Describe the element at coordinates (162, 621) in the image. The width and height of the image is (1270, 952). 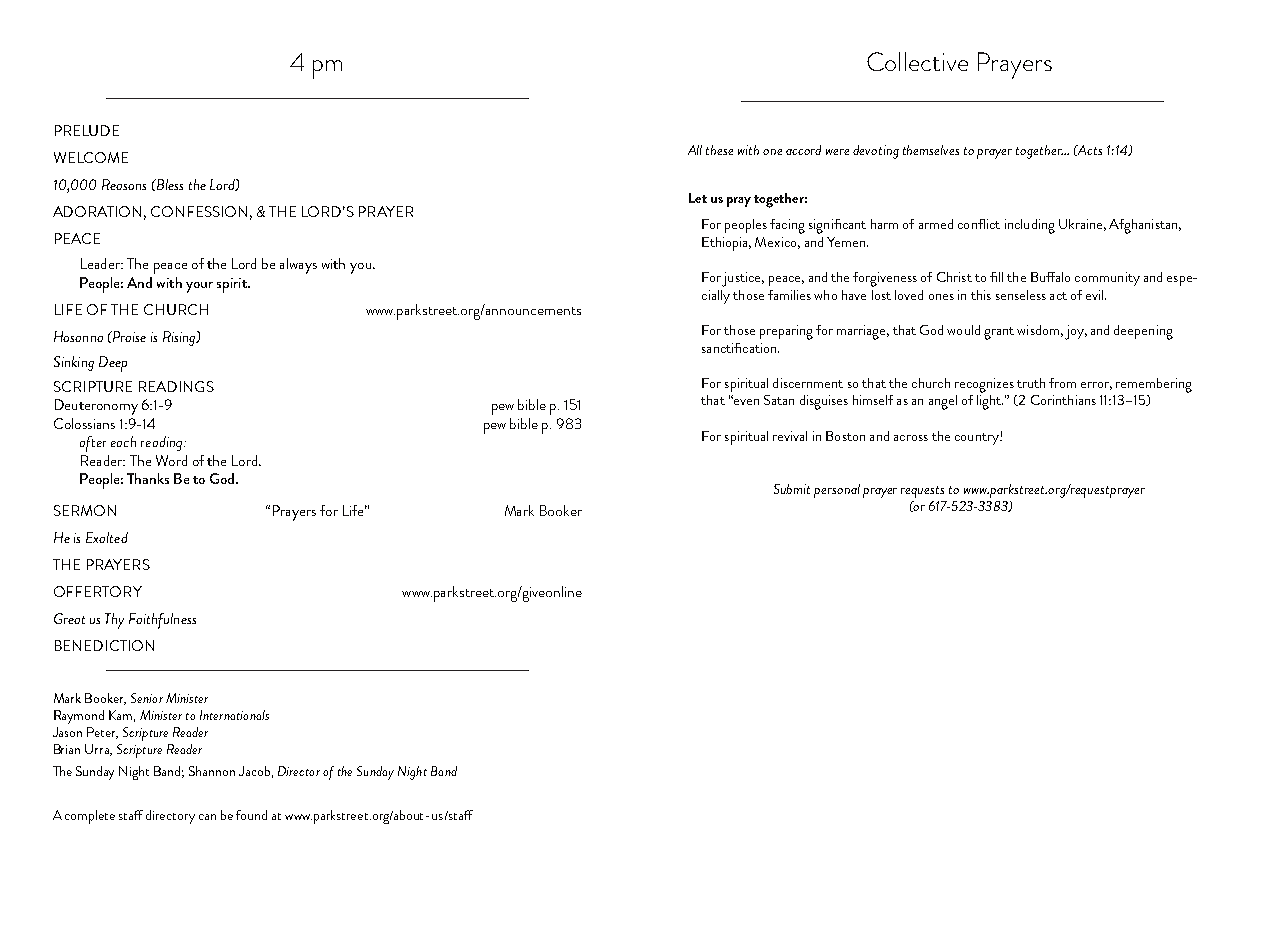
I see `Faithfulness` at that location.
